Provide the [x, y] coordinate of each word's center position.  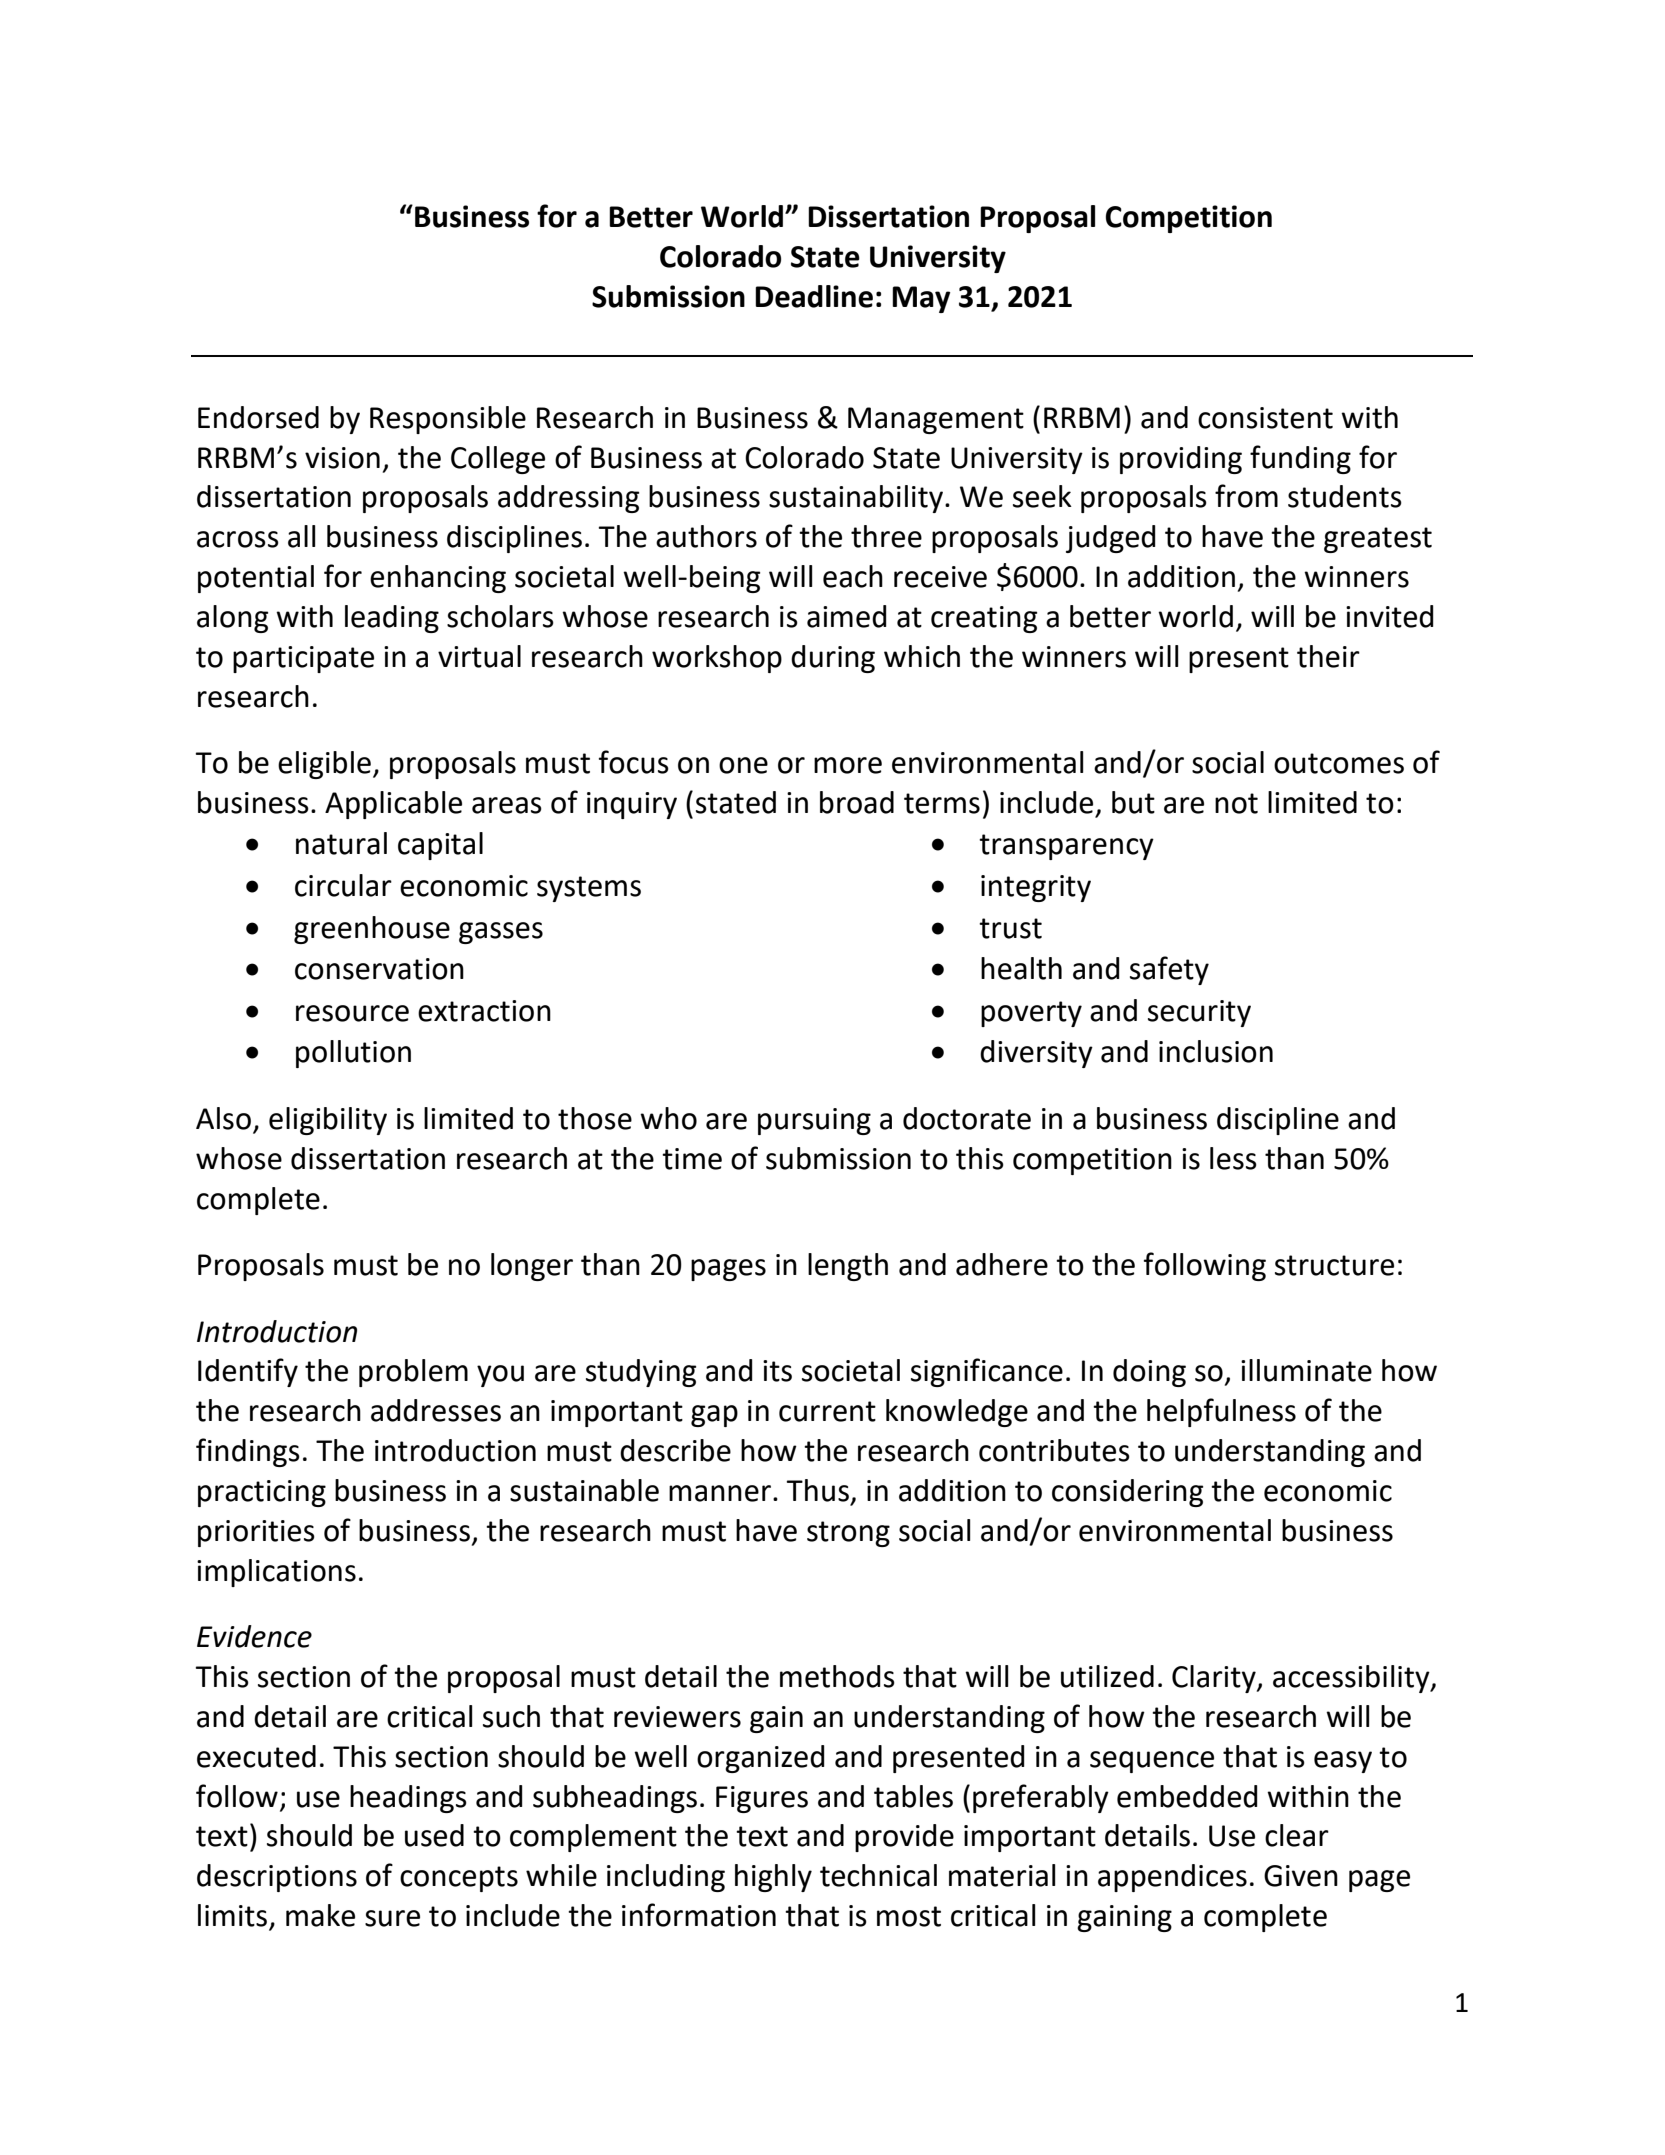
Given [1301, 1876]
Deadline [814, 296]
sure [392, 1918]
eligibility [328, 1121]
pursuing [814, 1121]
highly [773, 1878]
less [1233, 1158]
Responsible [448, 420]
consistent [1265, 418]
